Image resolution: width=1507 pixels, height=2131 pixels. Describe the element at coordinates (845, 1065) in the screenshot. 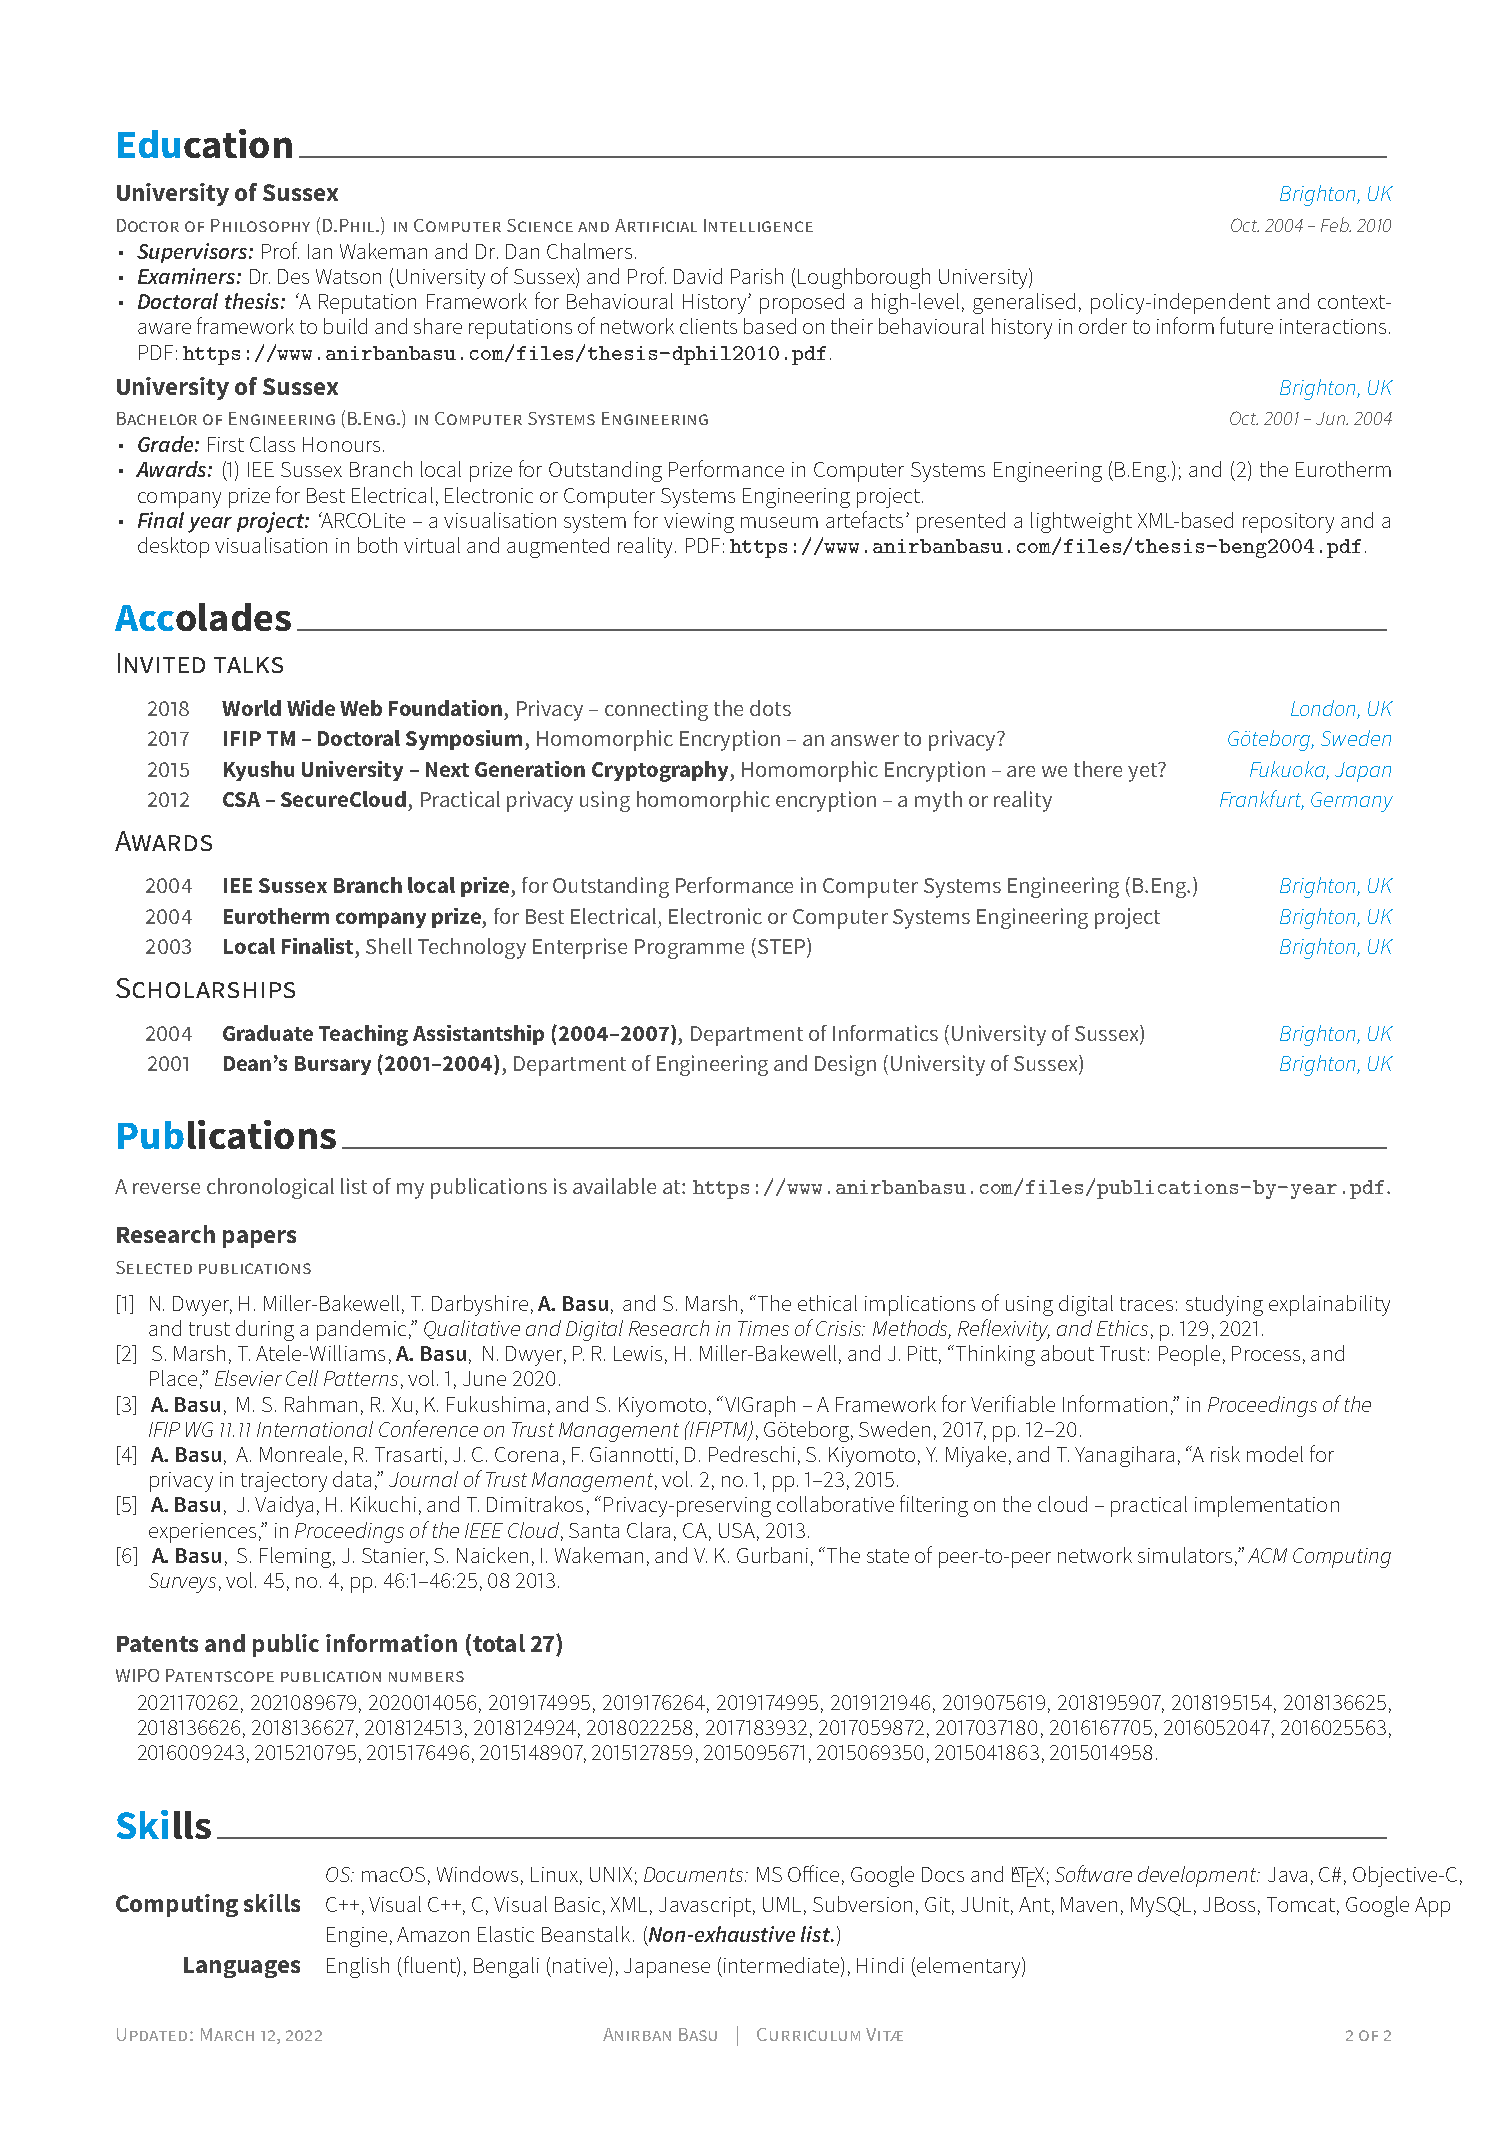

I see `Design` at that location.
